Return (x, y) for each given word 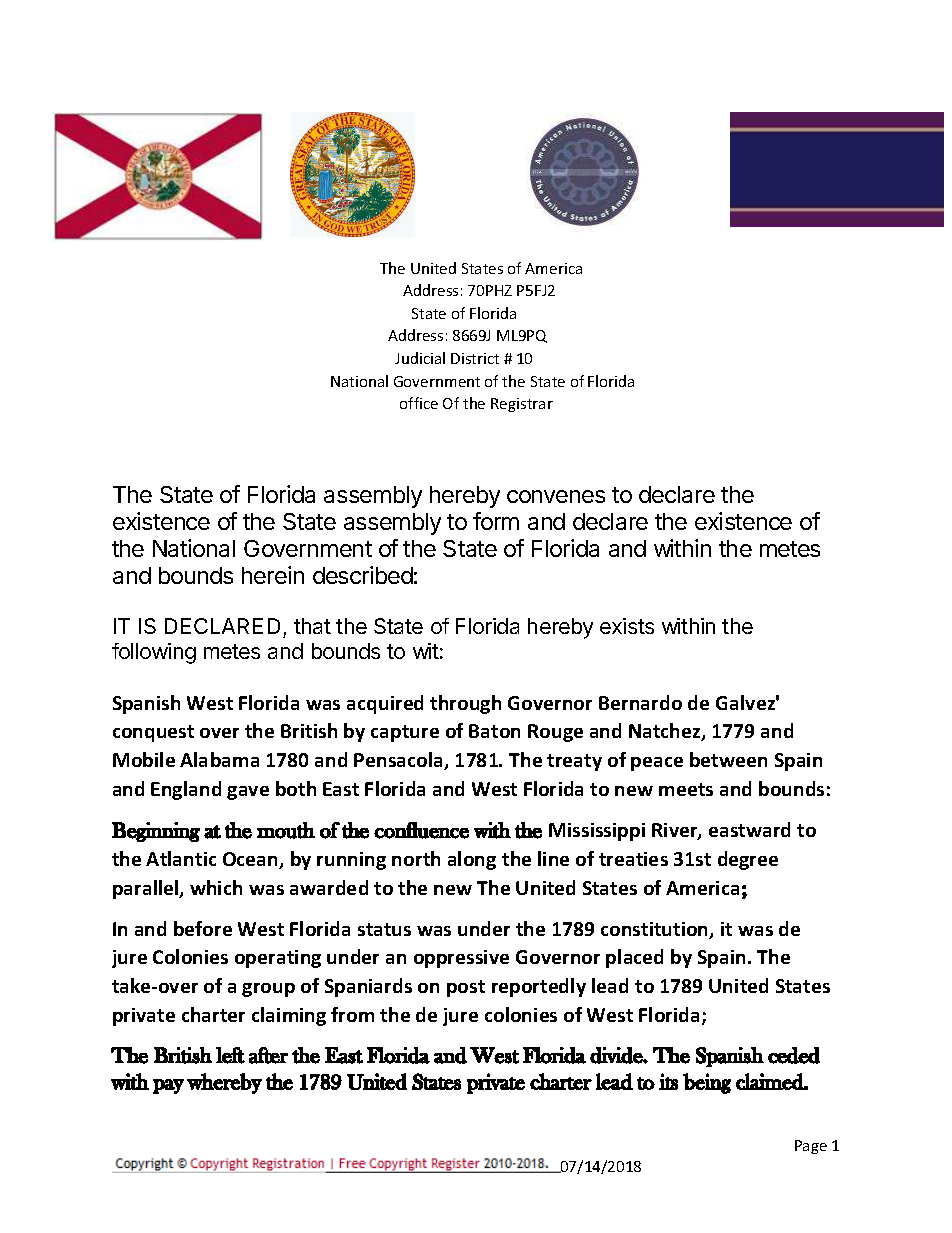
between (728, 759)
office (419, 403)
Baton (494, 731)
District (475, 358)
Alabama (219, 759)
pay (168, 1086)
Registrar (522, 405)
